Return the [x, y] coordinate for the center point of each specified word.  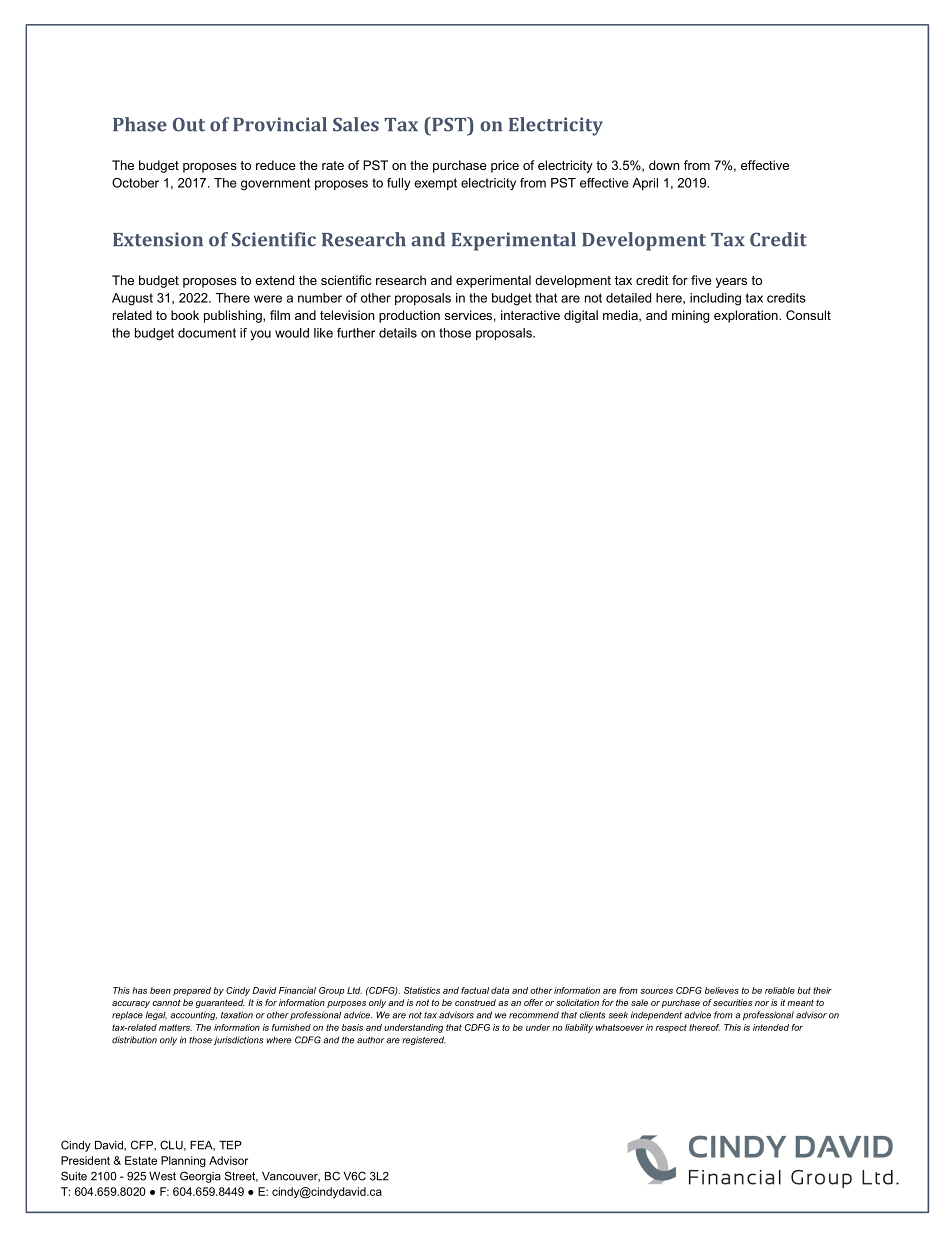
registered [424, 1040]
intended [771, 1027]
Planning [183, 1162]
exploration [747, 316]
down [664, 165]
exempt [435, 184]
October [135, 183]
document [207, 333]
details [398, 333]
